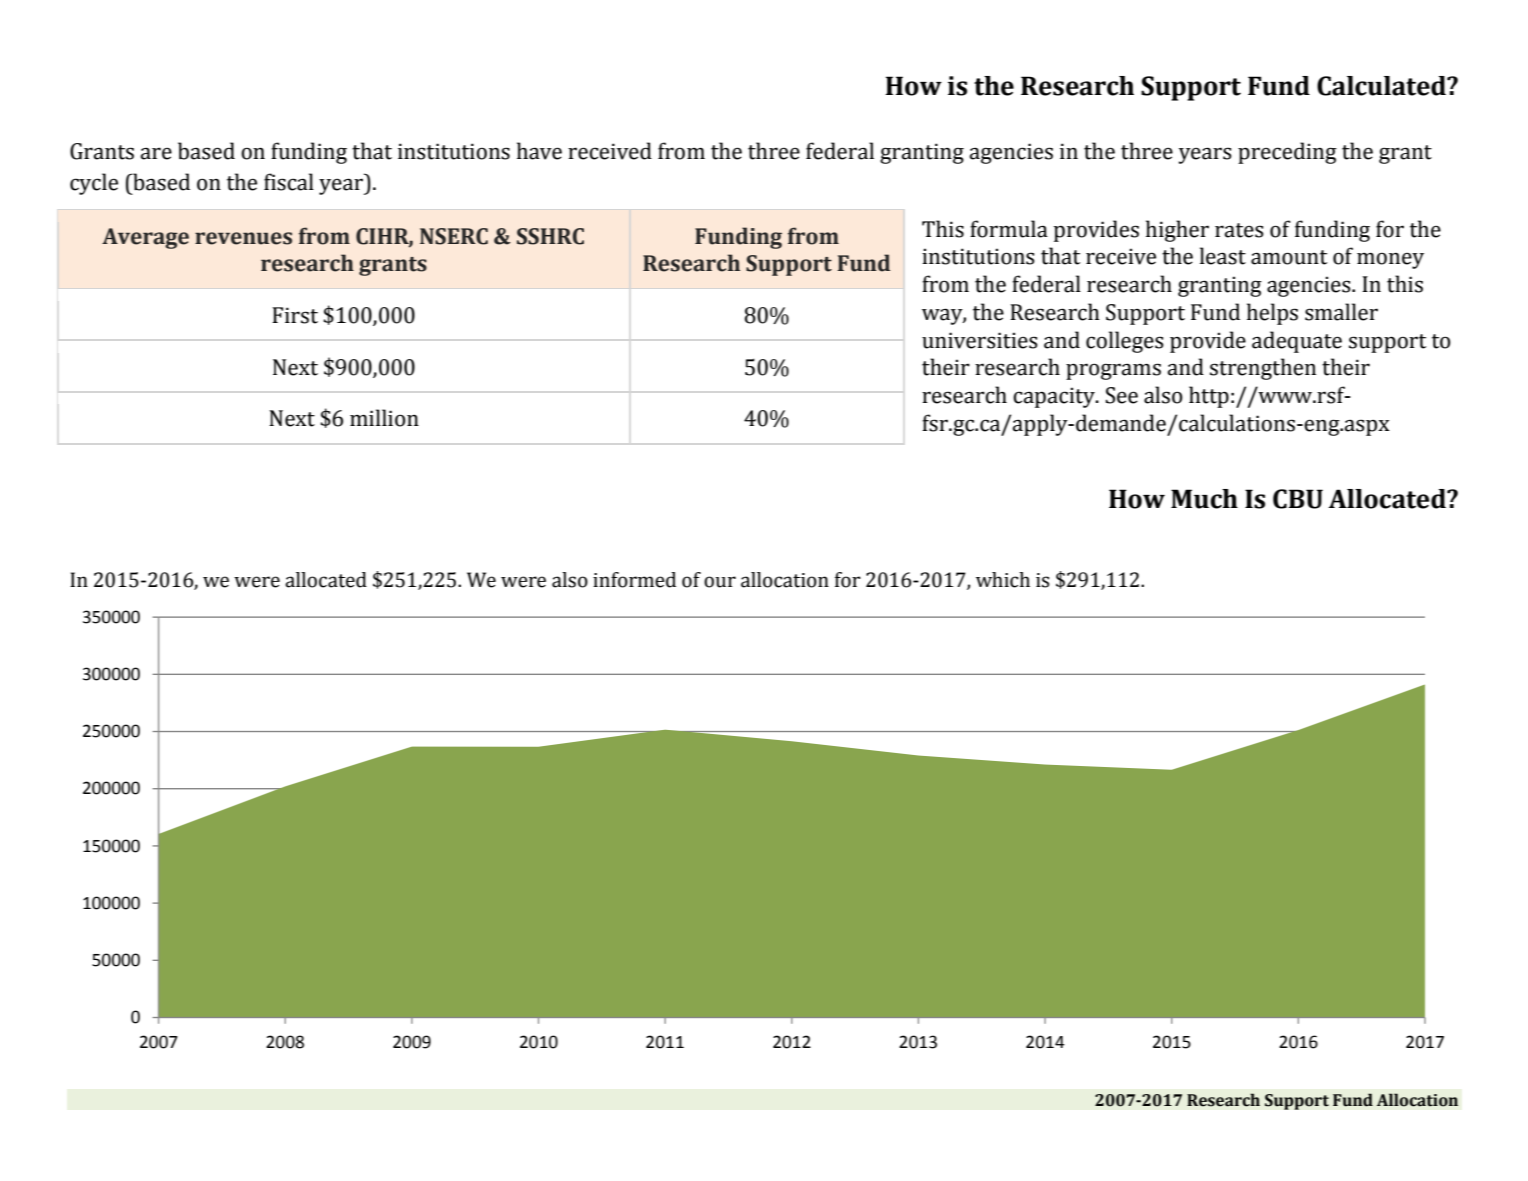 Image resolution: width=1528 pixels, height=1181 pixels. Describe the element at coordinates (1239, 230) in the screenshot. I see `rates` at that location.
